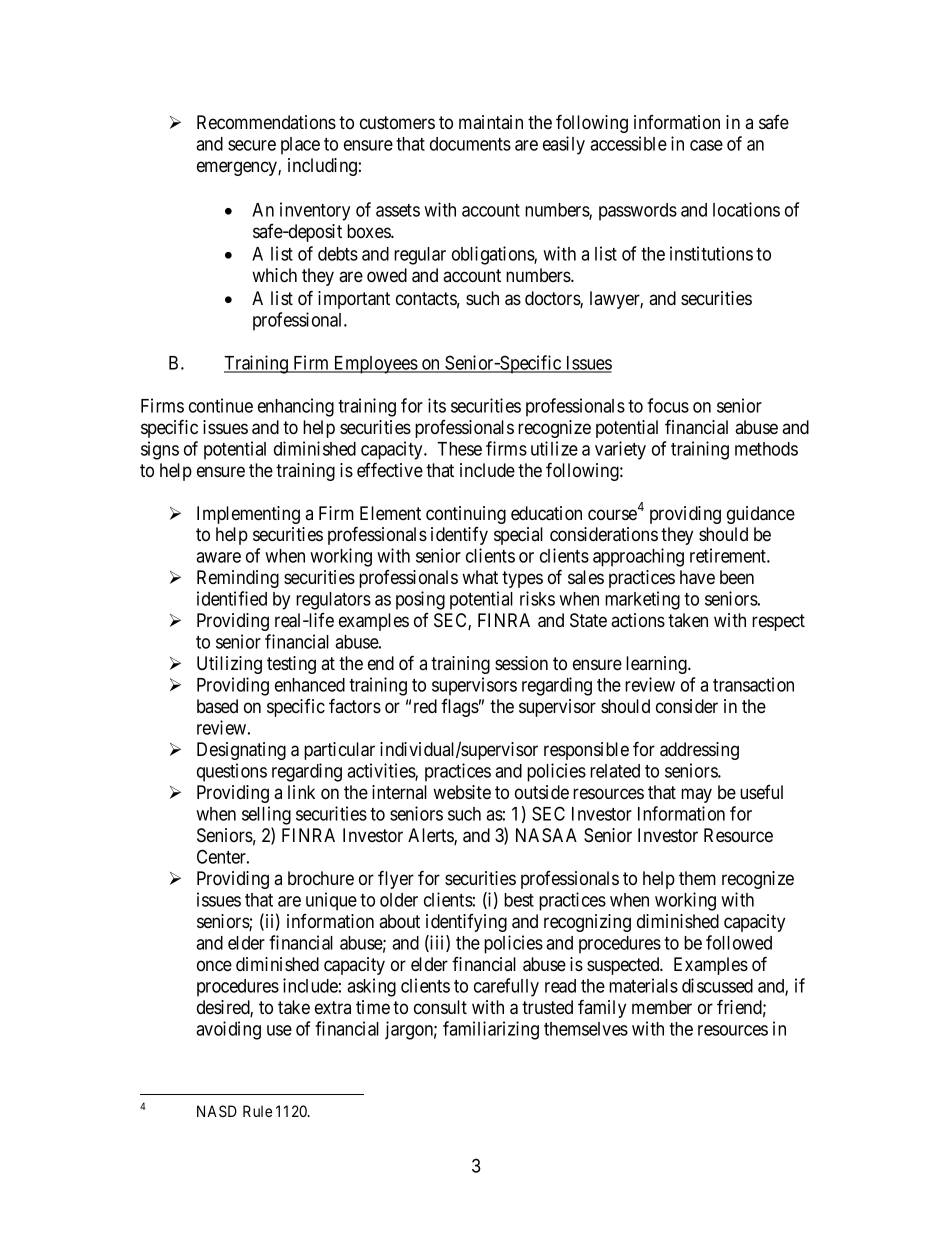 The image size is (952, 1233). I want to click on addressing, so click(699, 751).
